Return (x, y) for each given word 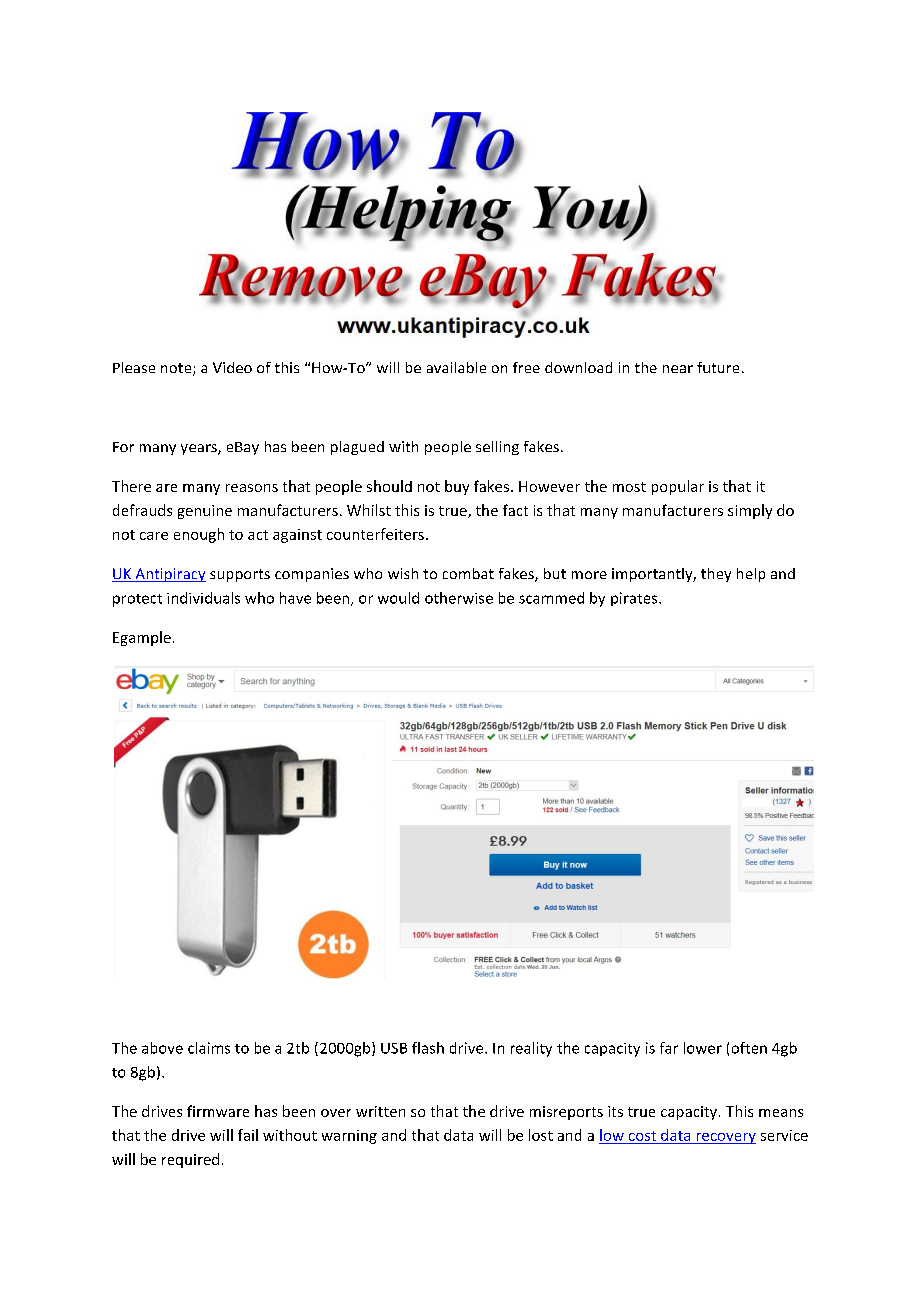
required (190, 1160)
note (177, 369)
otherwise (459, 598)
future (718, 367)
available (456, 367)
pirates (635, 599)
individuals (203, 598)
